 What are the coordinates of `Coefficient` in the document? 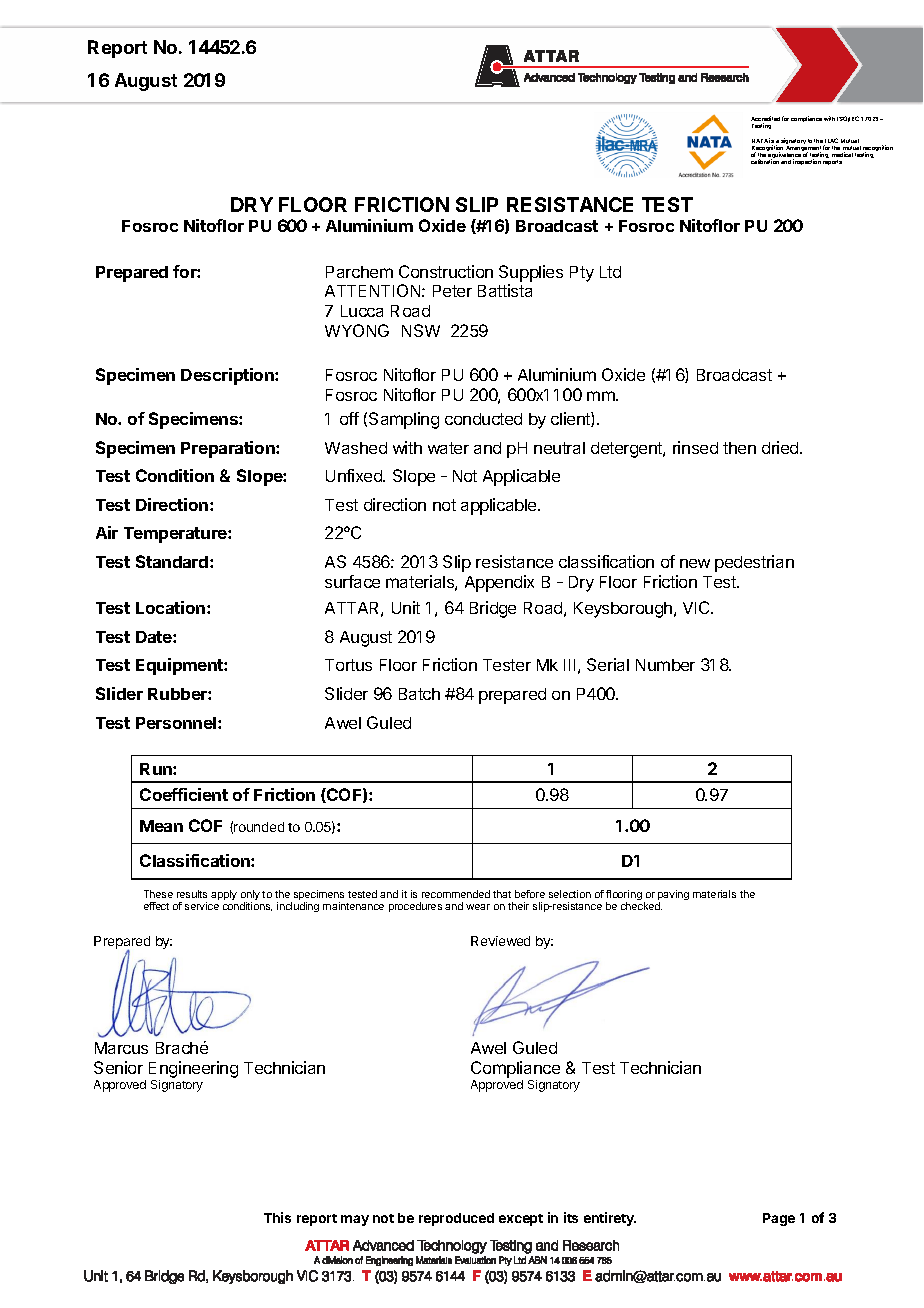 It's located at (184, 794).
